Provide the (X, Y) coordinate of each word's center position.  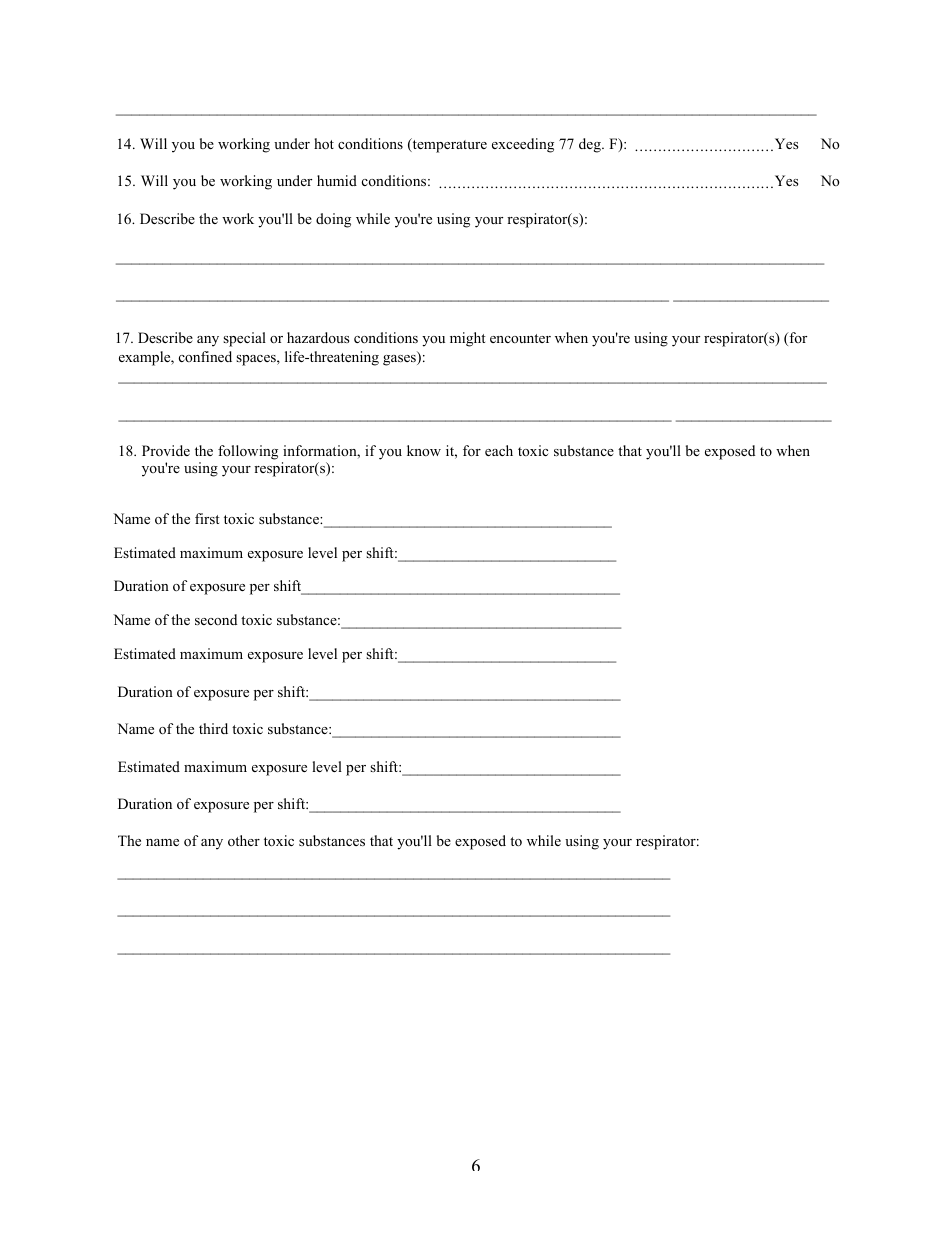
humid (337, 180)
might (468, 339)
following (248, 452)
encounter (520, 338)
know (424, 450)
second (216, 619)
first (207, 518)
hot (324, 144)
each (499, 450)
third (213, 728)
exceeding (523, 145)
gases (400, 360)
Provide (166, 450)
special (244, 339)
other (244, 840)
